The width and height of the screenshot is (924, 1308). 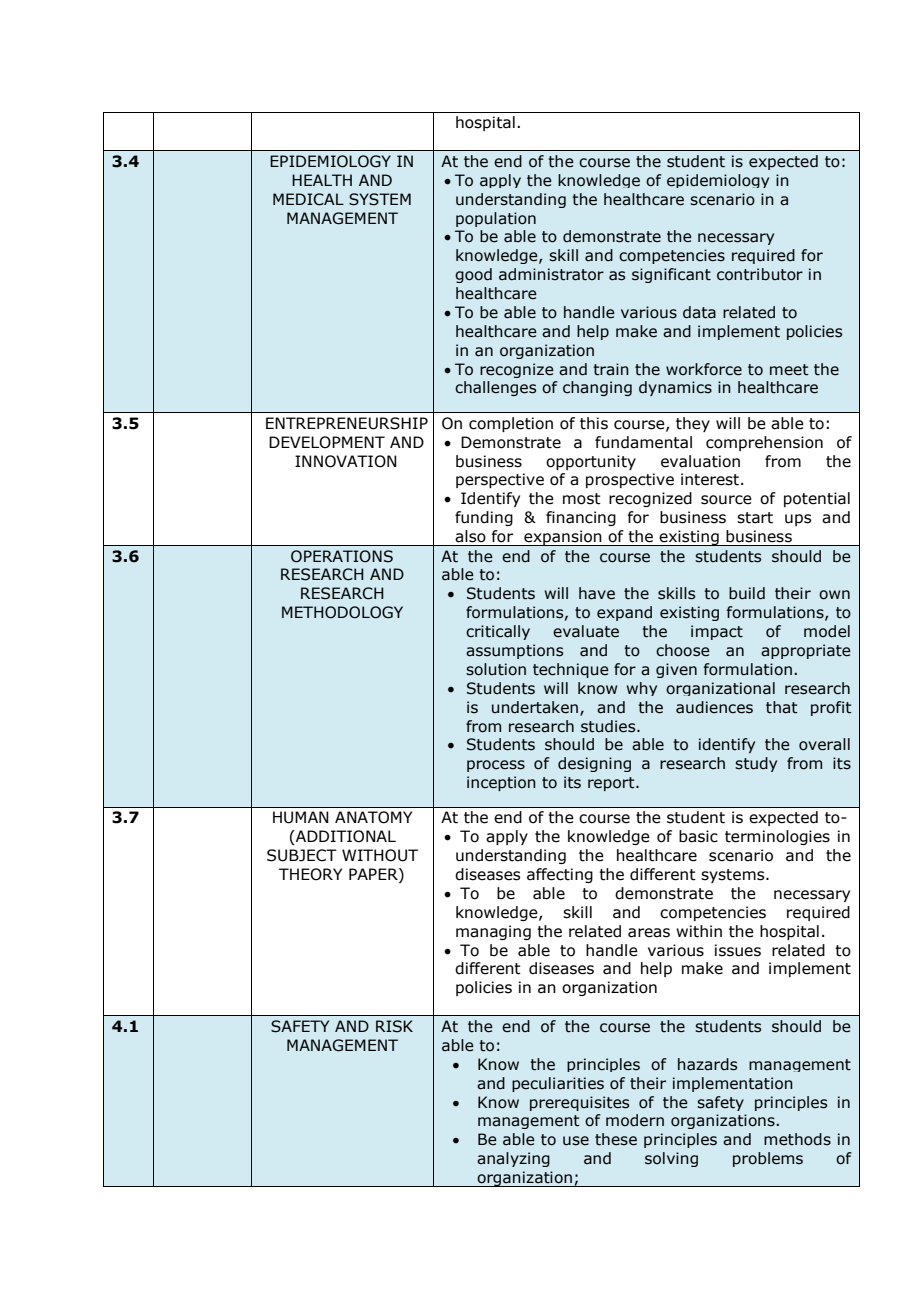 What do you see at coordinates (738, 950) in the screenshot?
I see `issues` at bounding box center [738, 950].
